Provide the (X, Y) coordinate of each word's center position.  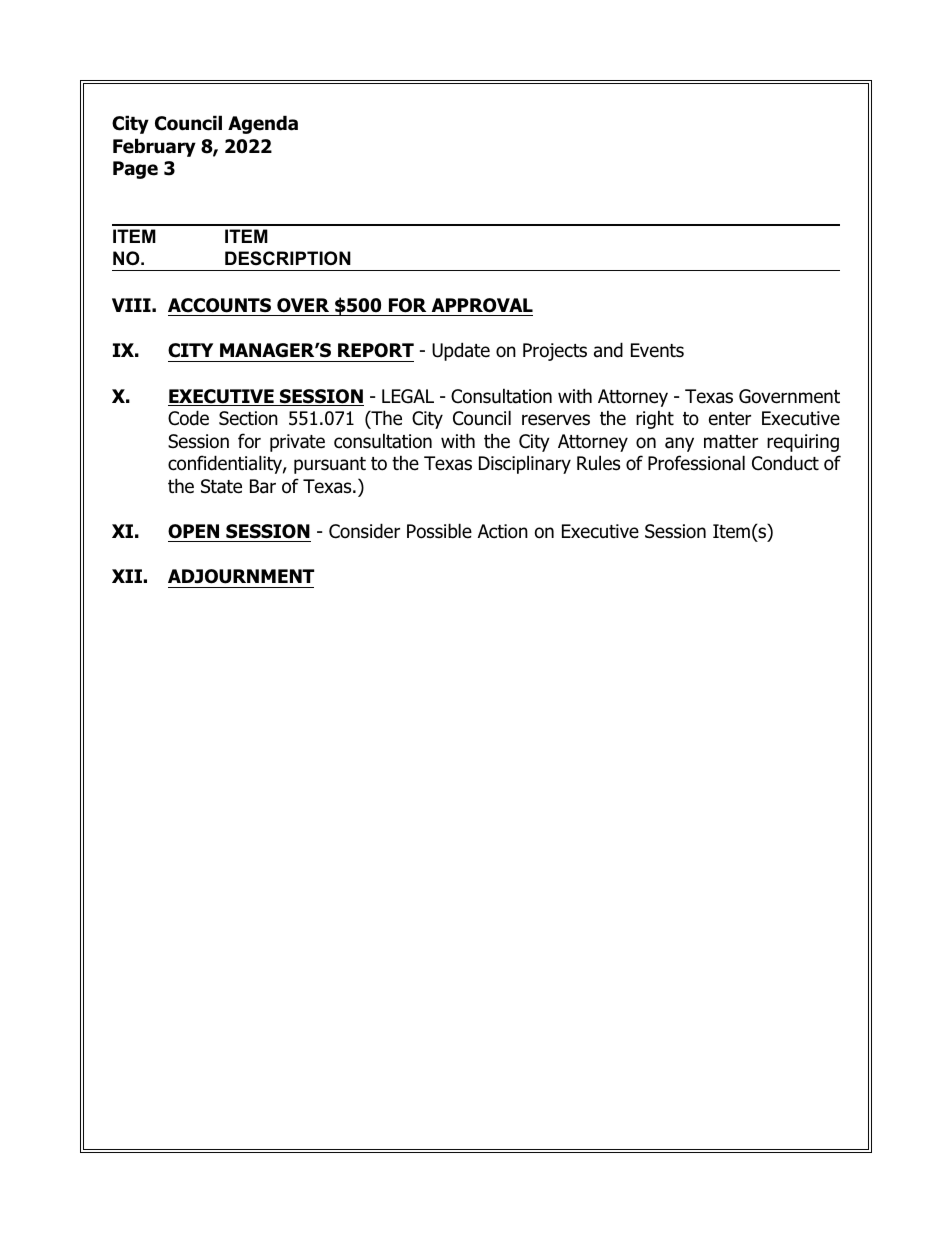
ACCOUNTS (219, 305)
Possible (439, 531)
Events (657, 350)
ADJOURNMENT (241, 576)
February (154, 147)
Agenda (263, 124)
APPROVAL (482, 305)
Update (461, 351)
